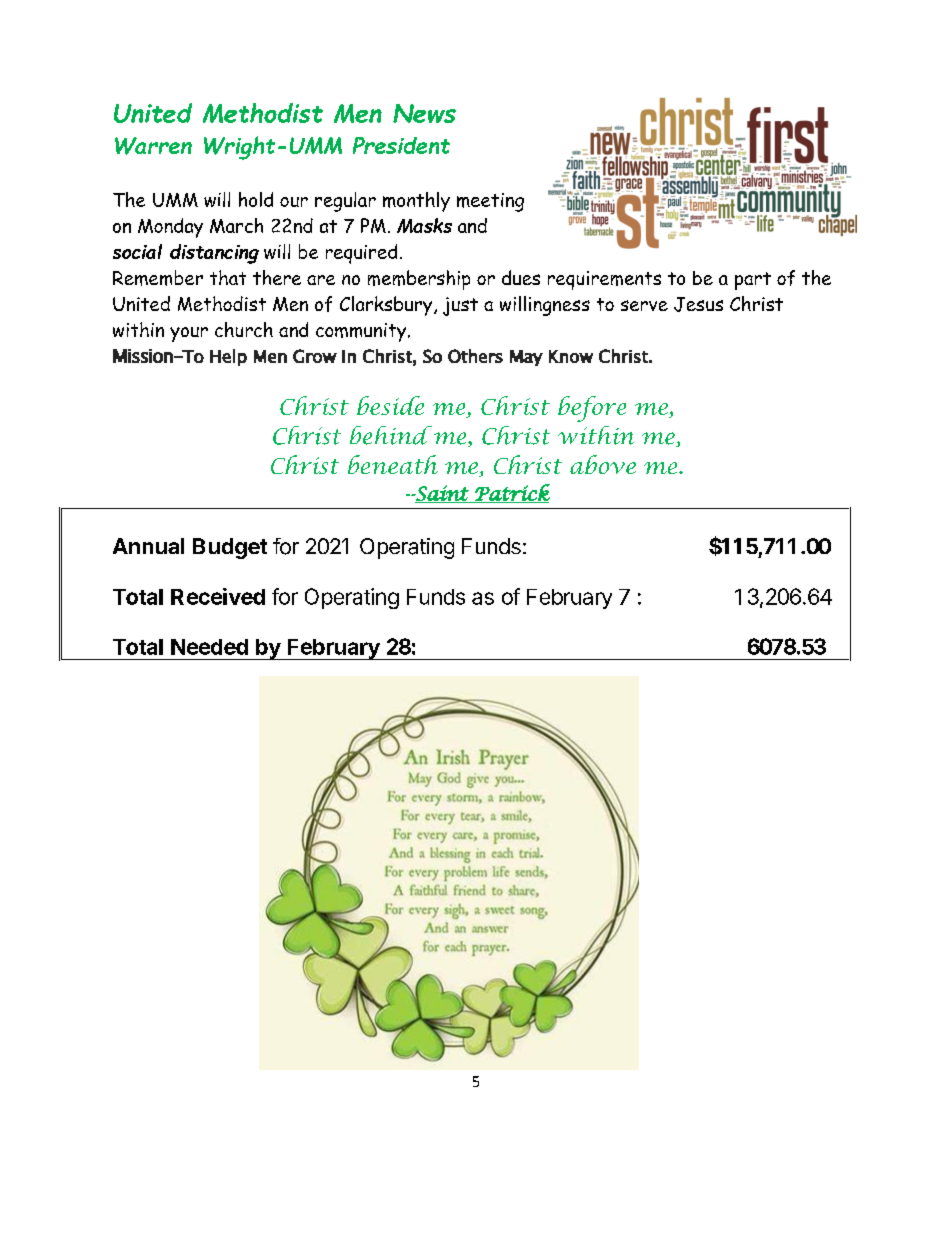  What do you see at coordinates (604, 280) in the screenshot?
I see `requirements` at bounding box center [604, 280].
